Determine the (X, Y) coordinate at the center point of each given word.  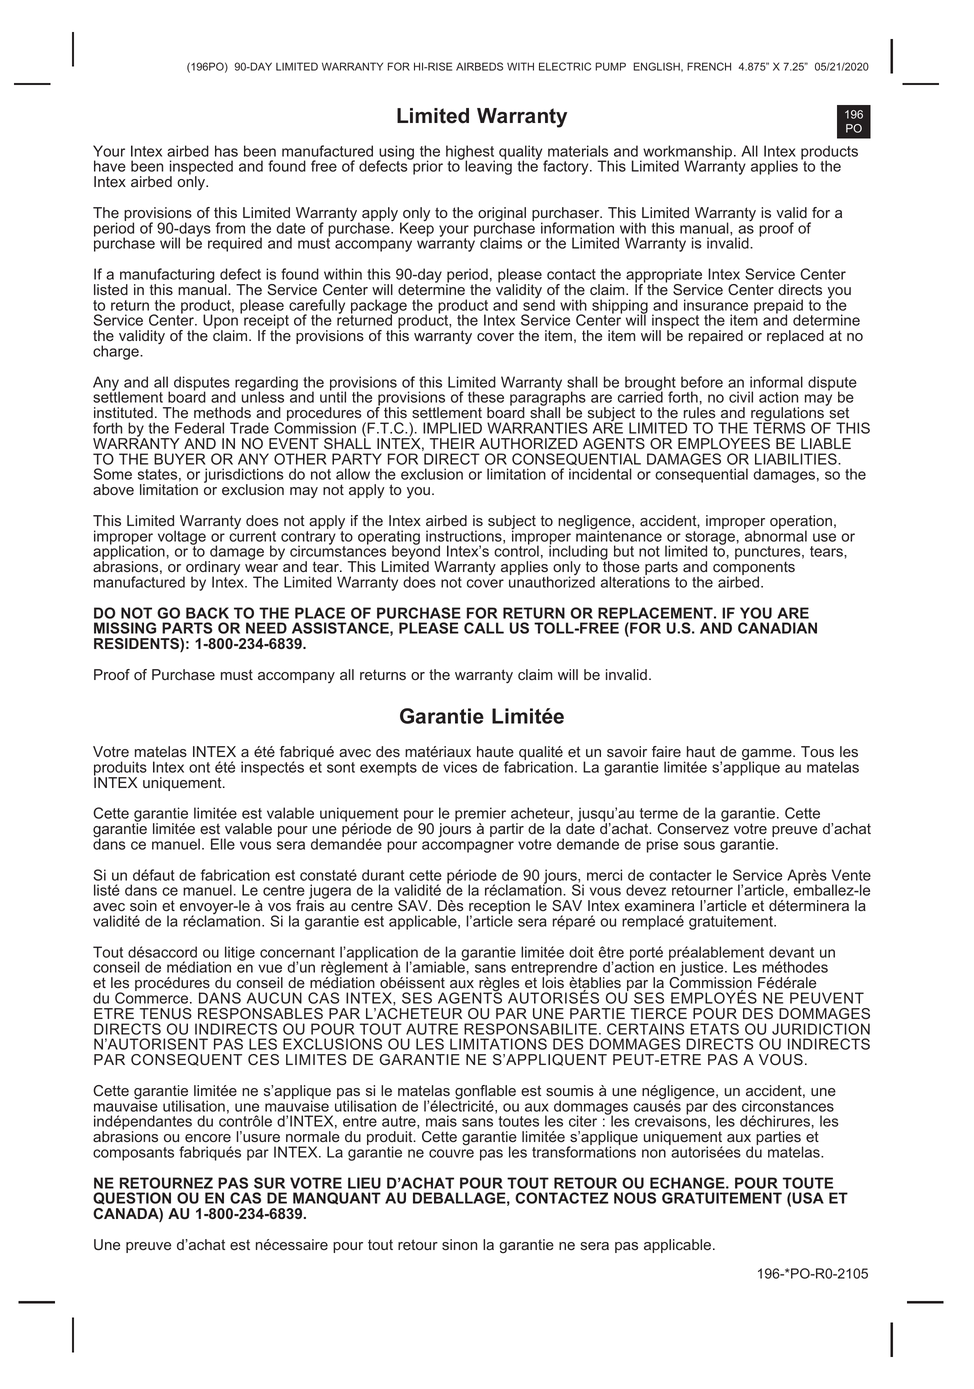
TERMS (779, 427)
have (110, 166)
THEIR (452, 443)
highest (470, 153)
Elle (223, 844)
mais (441, 1121)
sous (699, 845)
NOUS (635, 1198)
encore (208, 1138)
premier (480, 815)
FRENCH (709, 66)
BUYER (180, 459)
